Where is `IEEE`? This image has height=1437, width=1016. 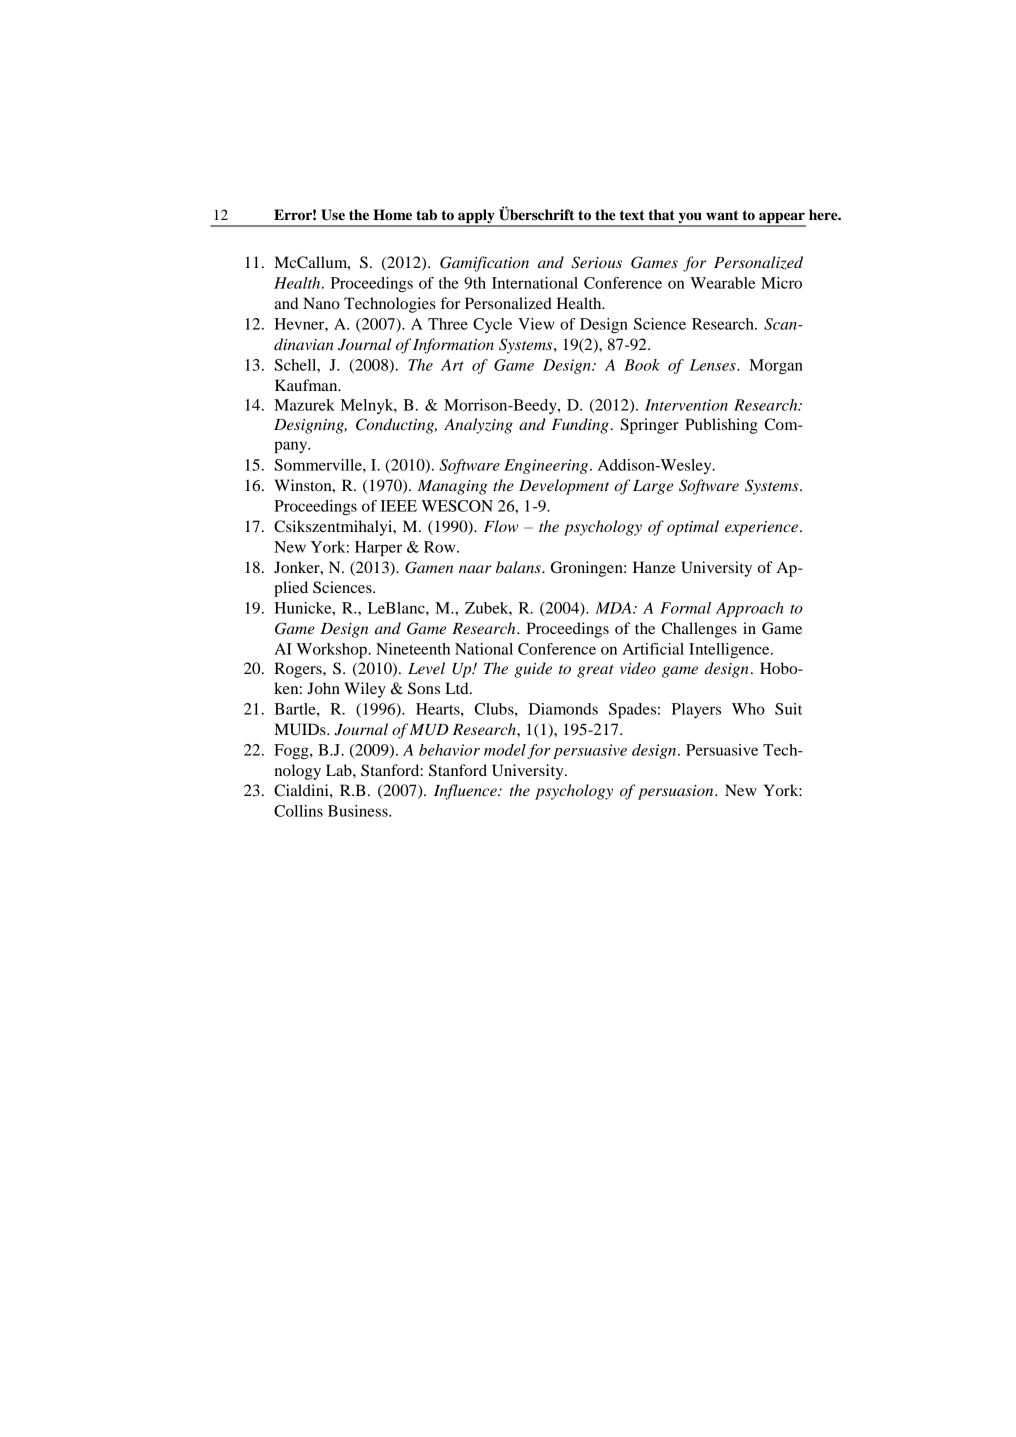
IEEE is located at coordinates (398, 506).
